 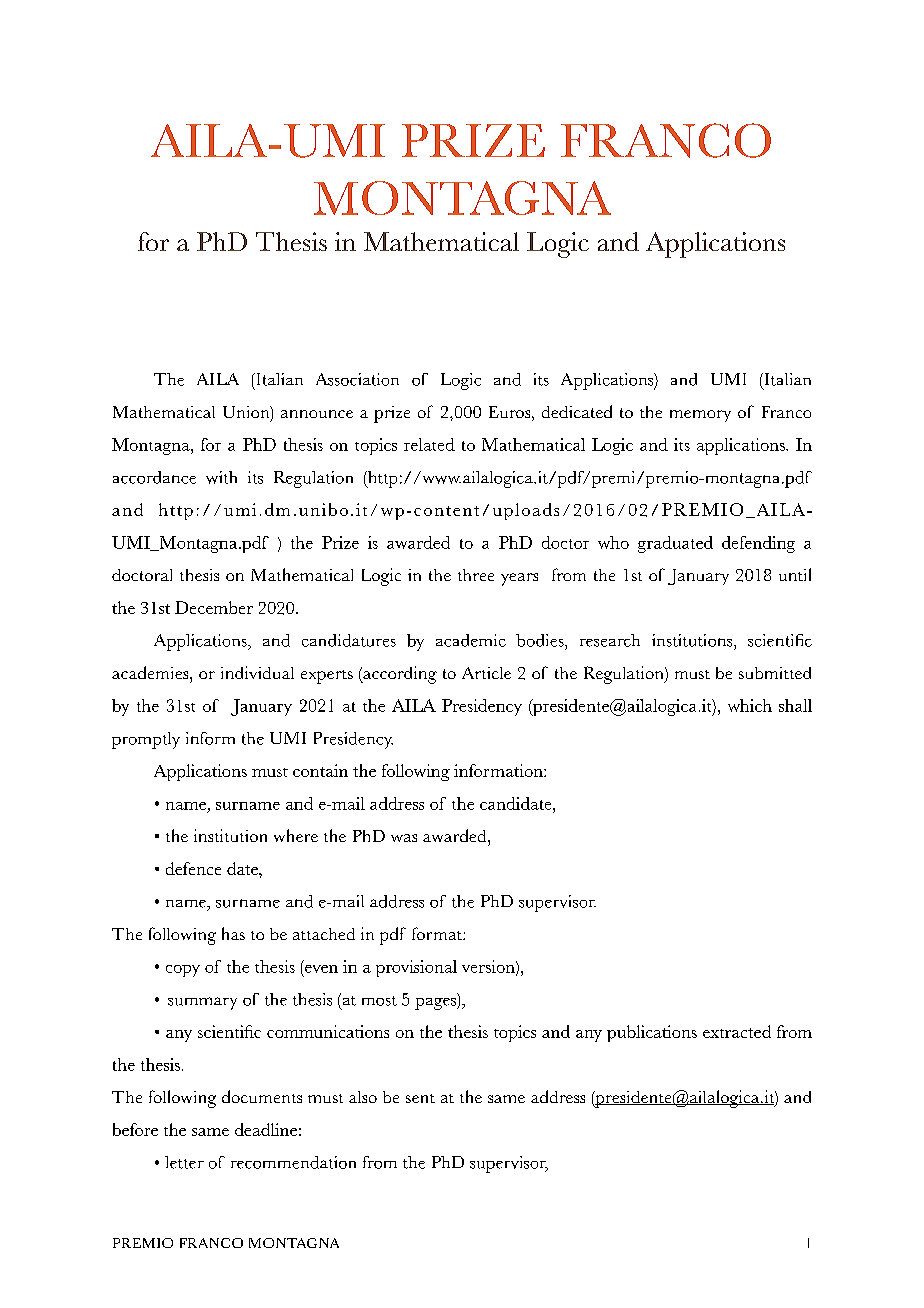 I want to click on letter, so click(x=184, y=1162).
